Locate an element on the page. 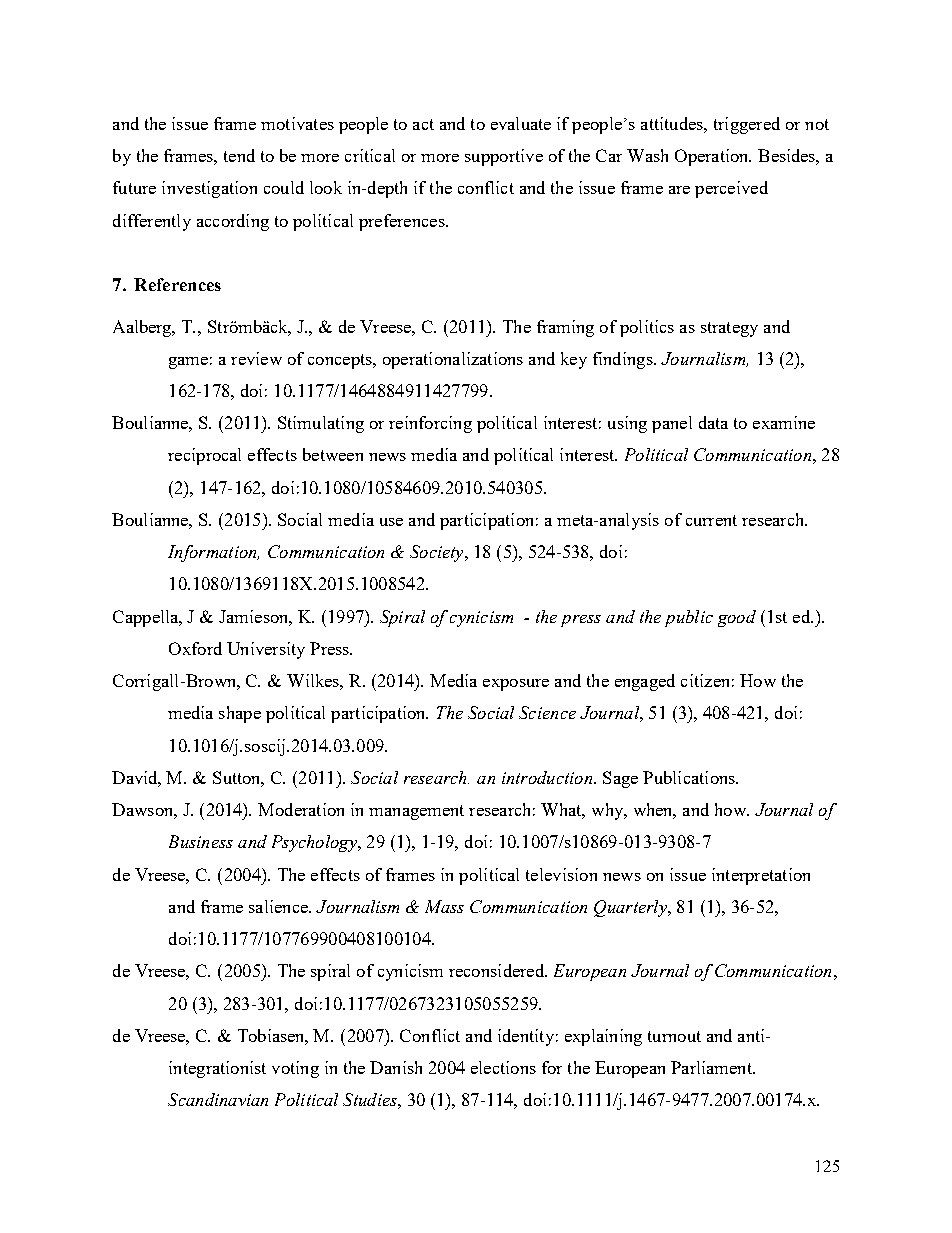 The image size is (952, 1233). reinforcing is located at coordinates (430, 424).
